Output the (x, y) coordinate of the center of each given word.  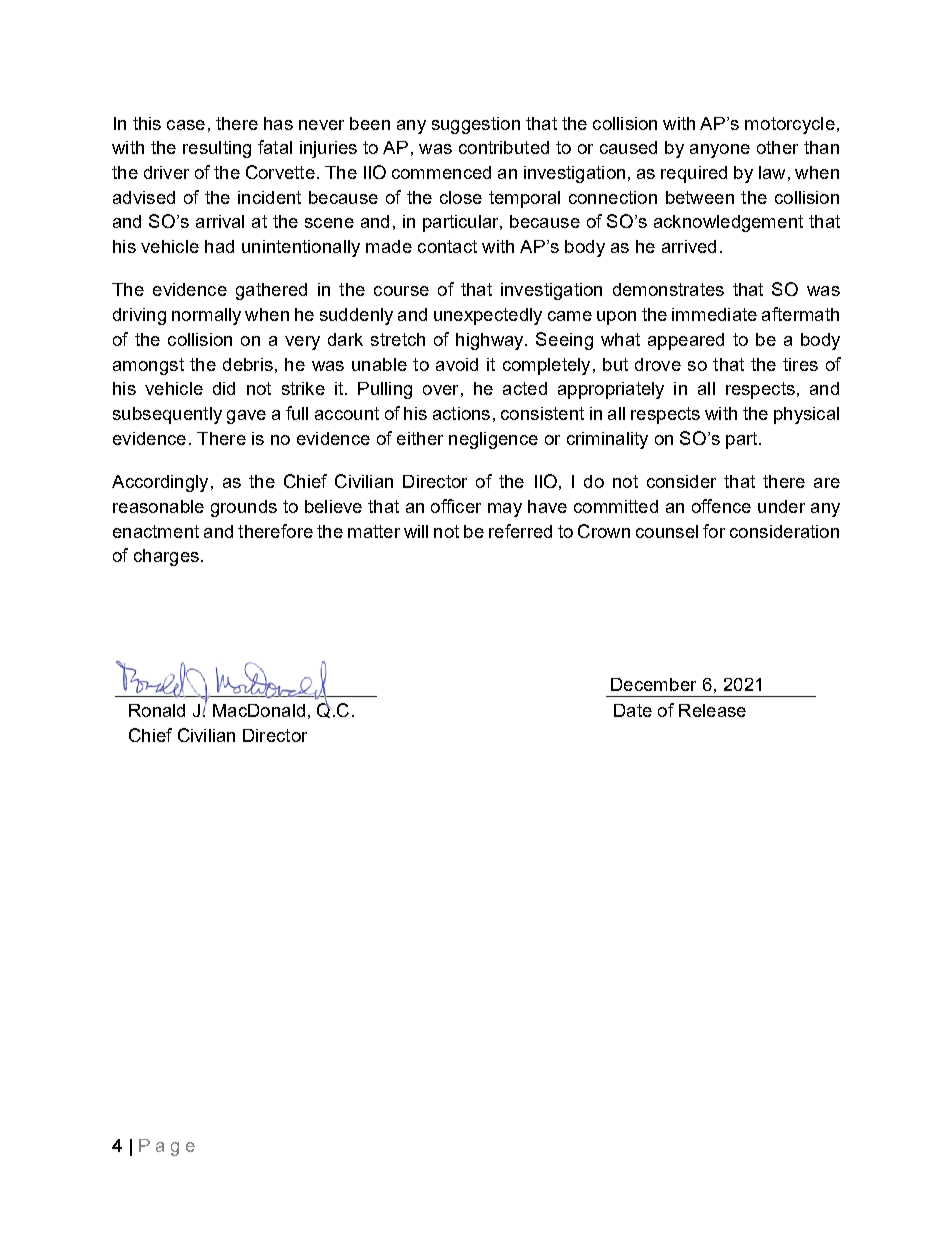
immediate (714, 314)
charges (166, 557)
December (653, 684)
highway (491, 341)
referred (520, 531)
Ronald (157, 710)
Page (167, 1147)
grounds (244, 508)
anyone (720, 151)
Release (712, 710)
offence (721, 506)
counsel (667, 531)
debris (248, 364)
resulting (217, 149)
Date (633, 710)
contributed (504, 147)
